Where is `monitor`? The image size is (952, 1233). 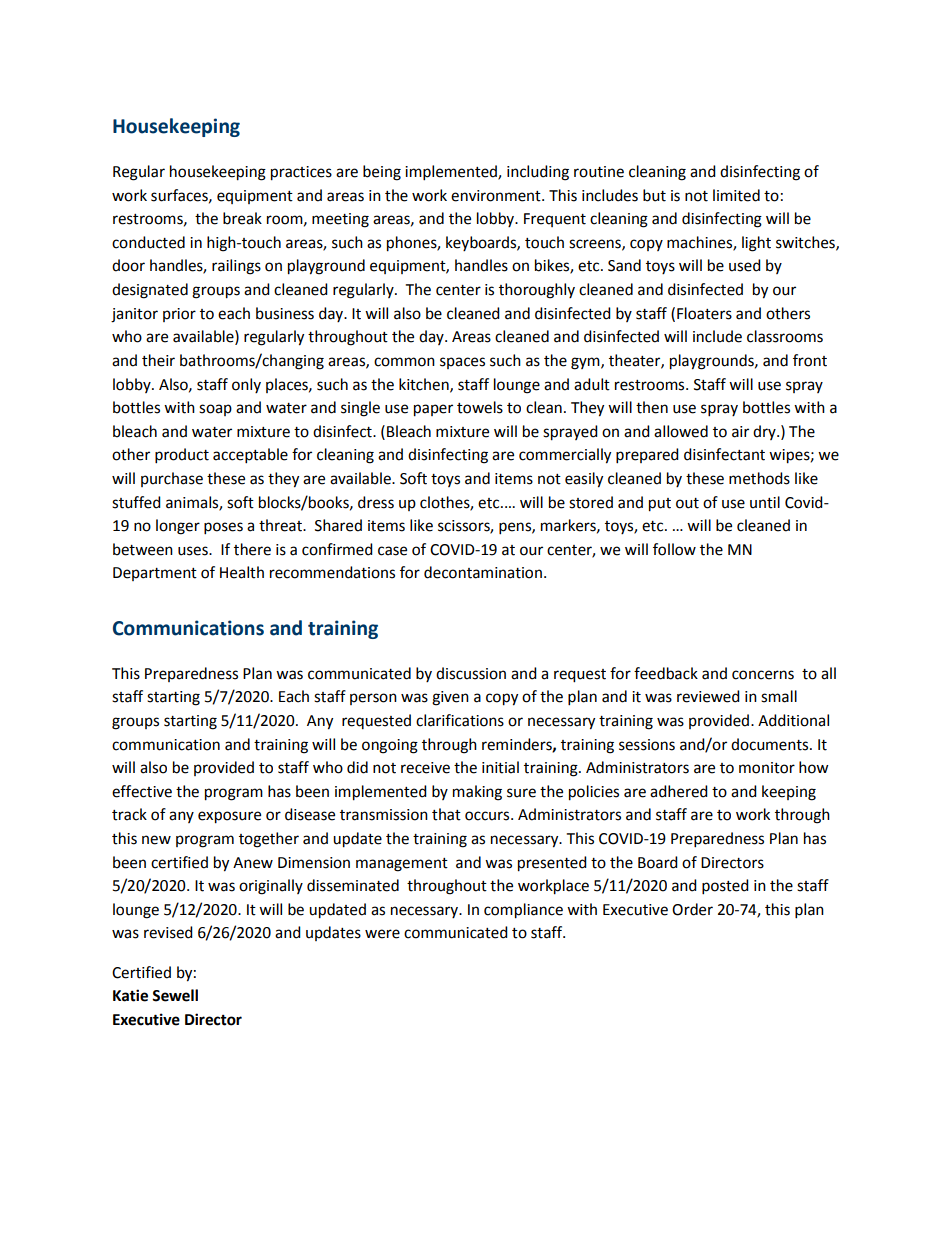
monitor is located at coordinates (767, 768).
